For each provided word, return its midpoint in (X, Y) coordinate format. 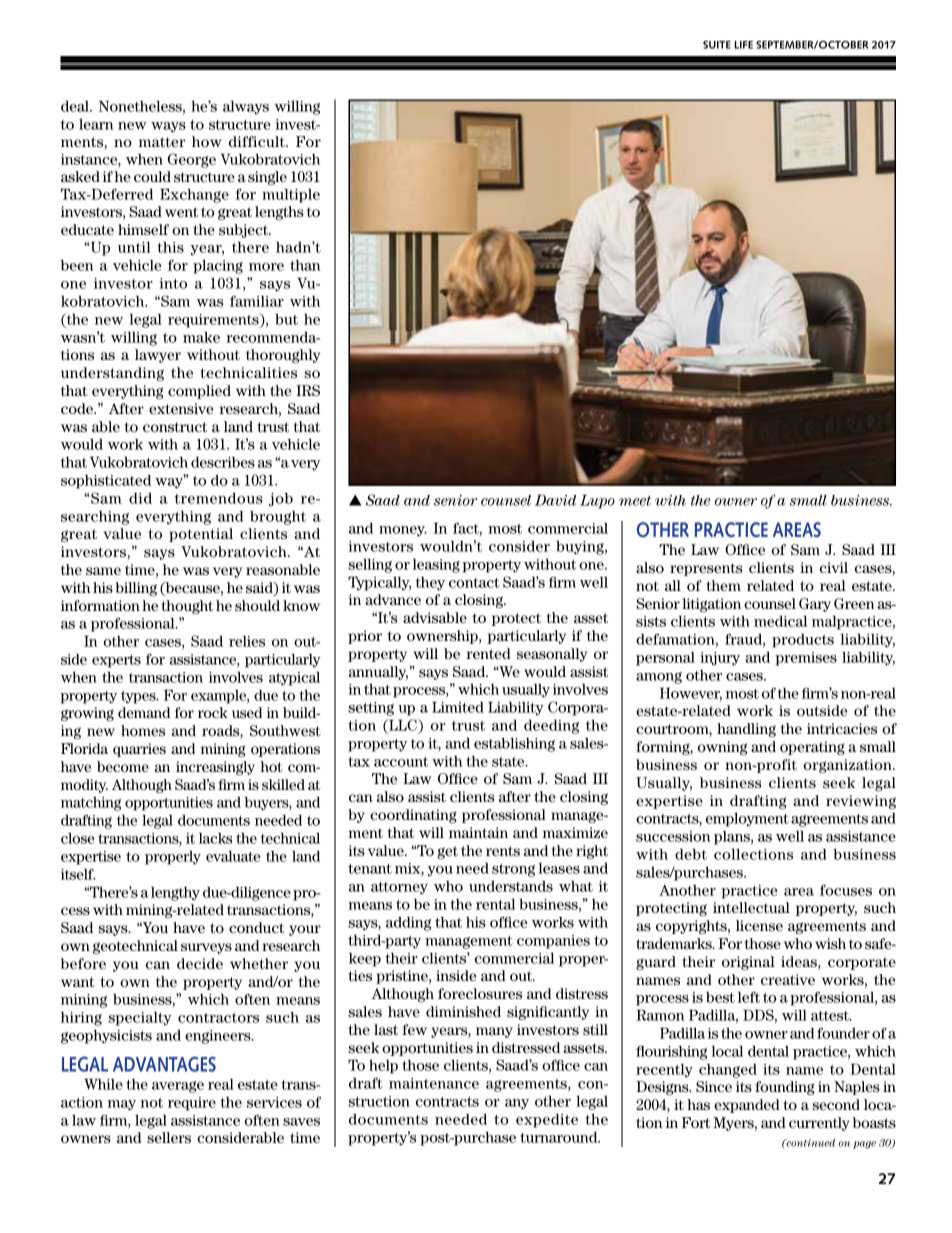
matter (162, 142)
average (178, 1087)
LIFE (743, 45)
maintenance (434, 1083)
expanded (747, 1106)
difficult (258, 141)
